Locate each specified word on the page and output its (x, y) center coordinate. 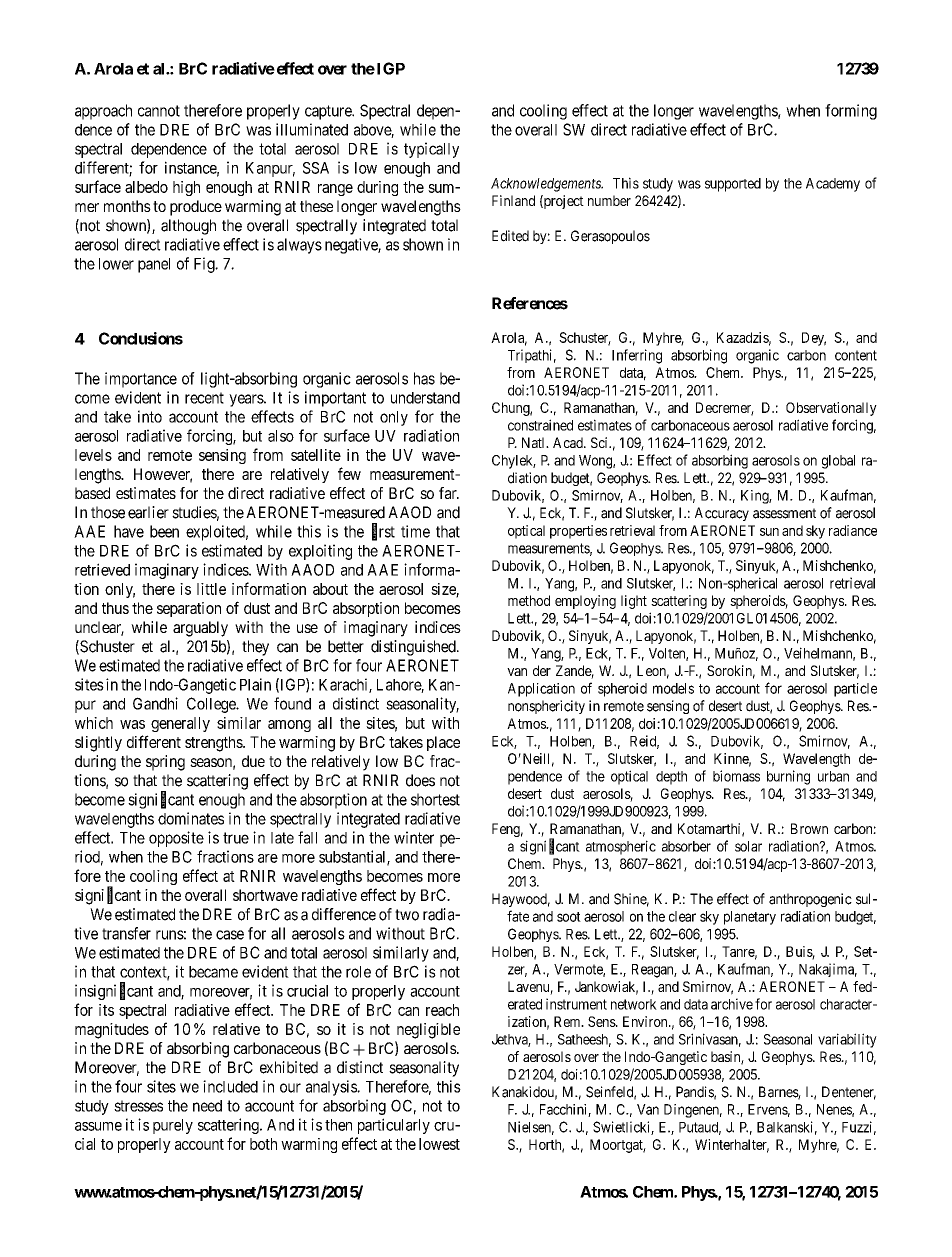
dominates (191, 818)
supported (733, 185)
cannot (159, 111)
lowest (439, 1144)
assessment (784, 513)
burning (788, 777)
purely (173, 1126)
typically (431, 150)
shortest (435, 799)
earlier (148, 512)
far (449, 493)
